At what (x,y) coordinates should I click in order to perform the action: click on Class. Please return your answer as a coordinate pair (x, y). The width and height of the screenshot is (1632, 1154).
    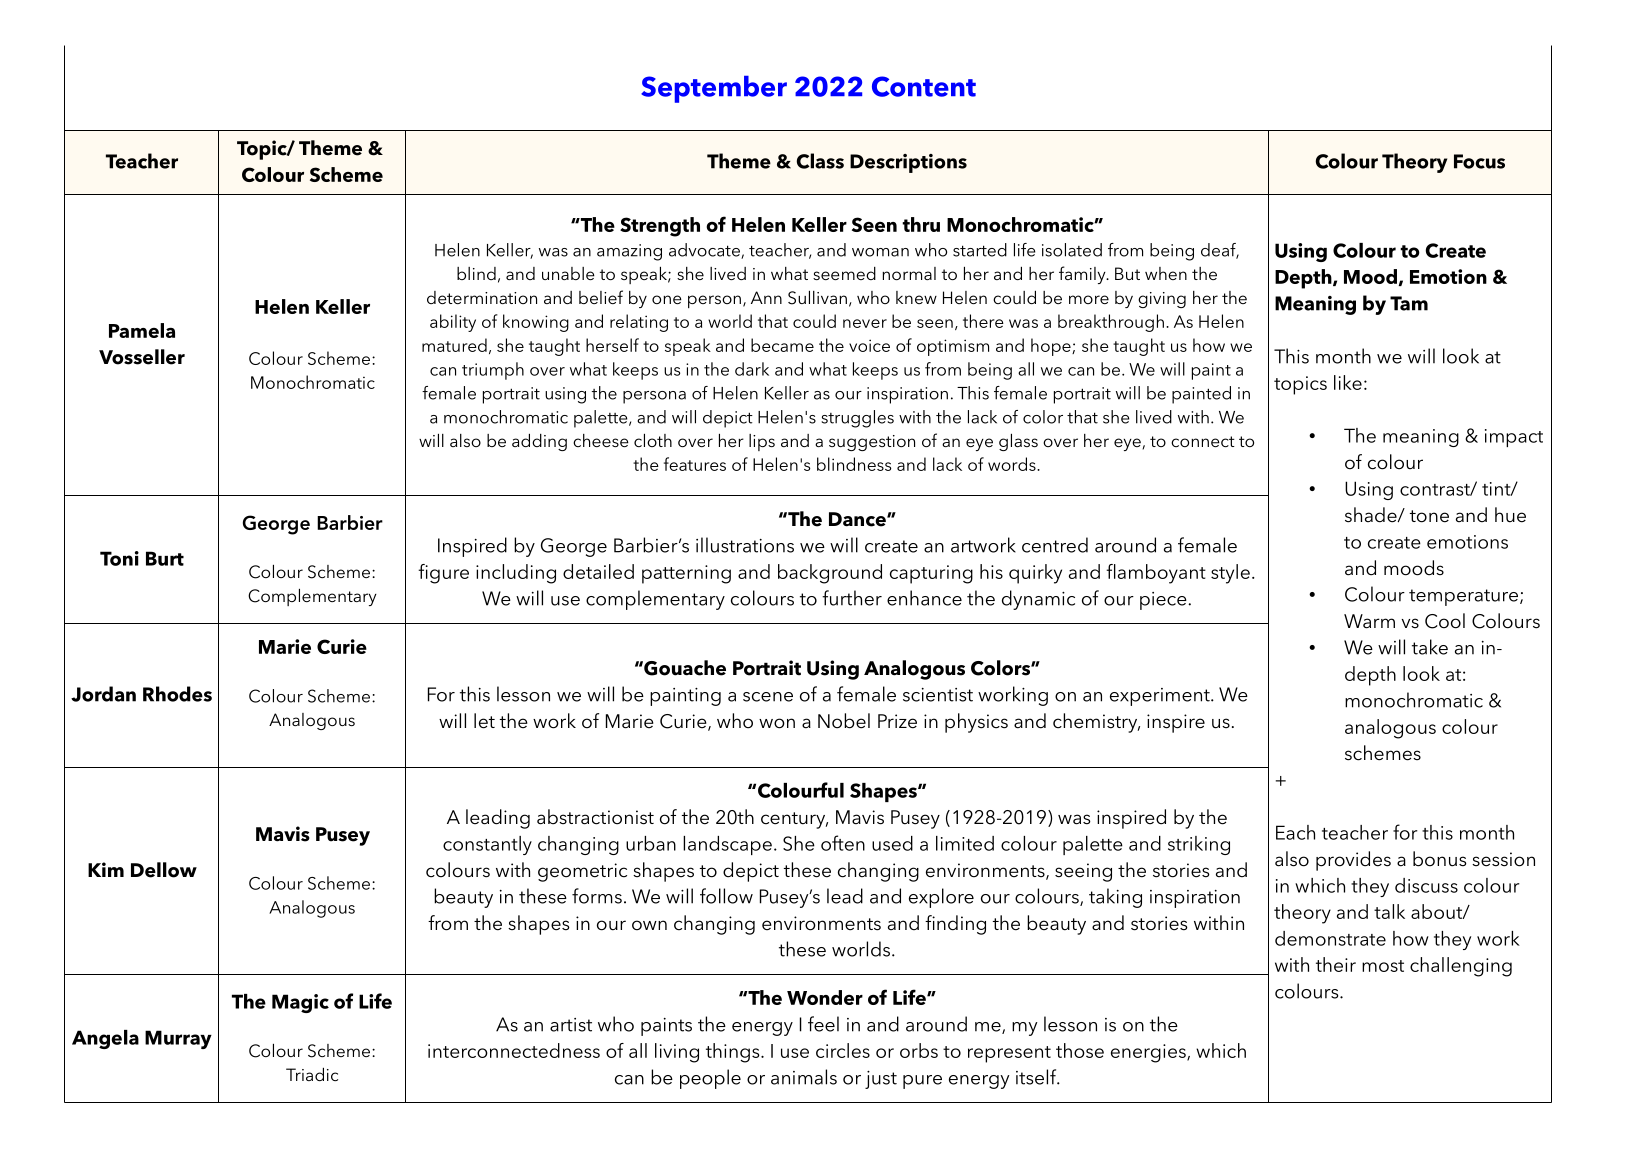
    Looking at the image, I should click on (820, 161).
